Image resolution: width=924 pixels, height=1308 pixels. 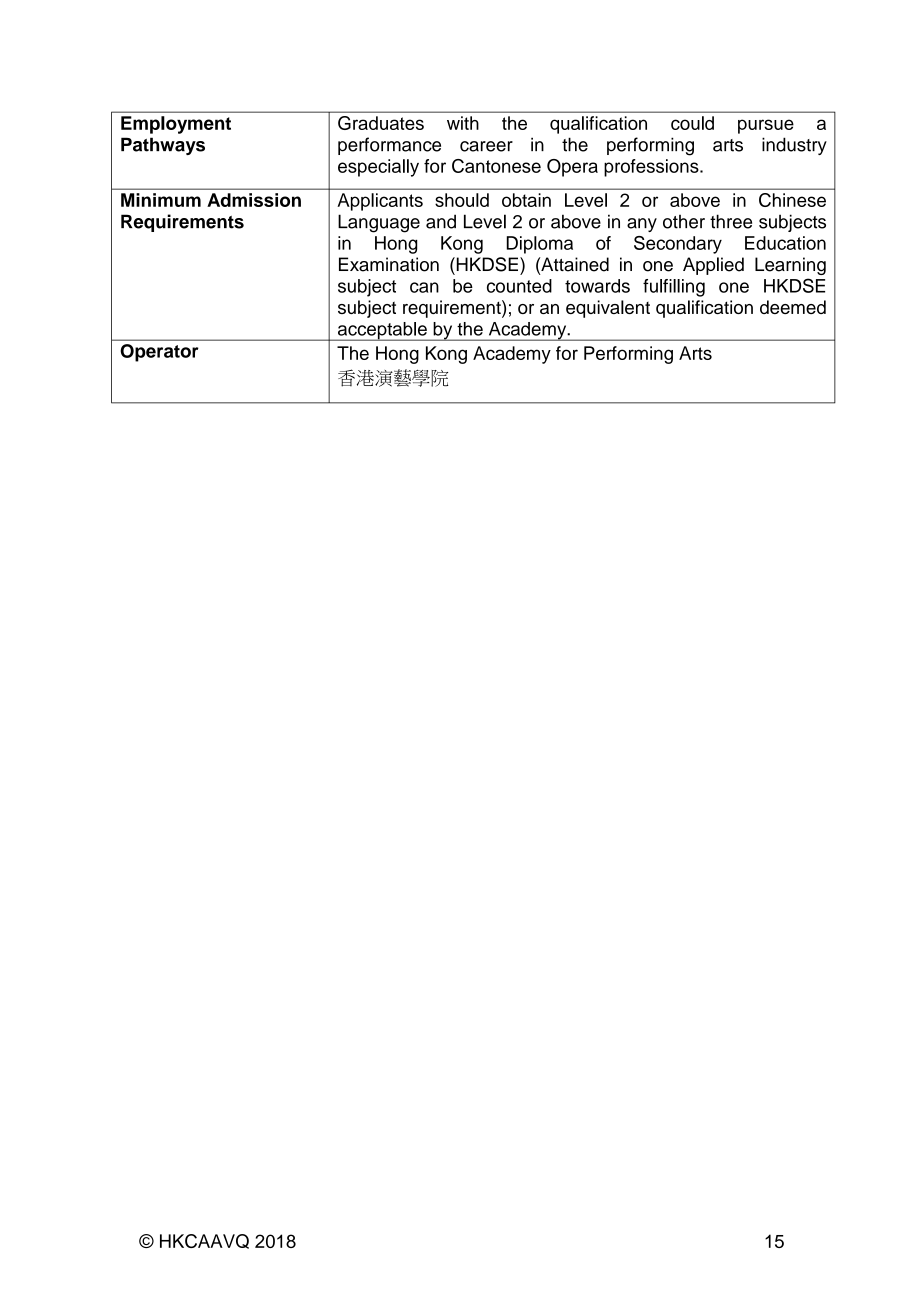 What do you see at coordinates (254, 200) in the document?
I see `Admission` at bounding box center [254, 200].
